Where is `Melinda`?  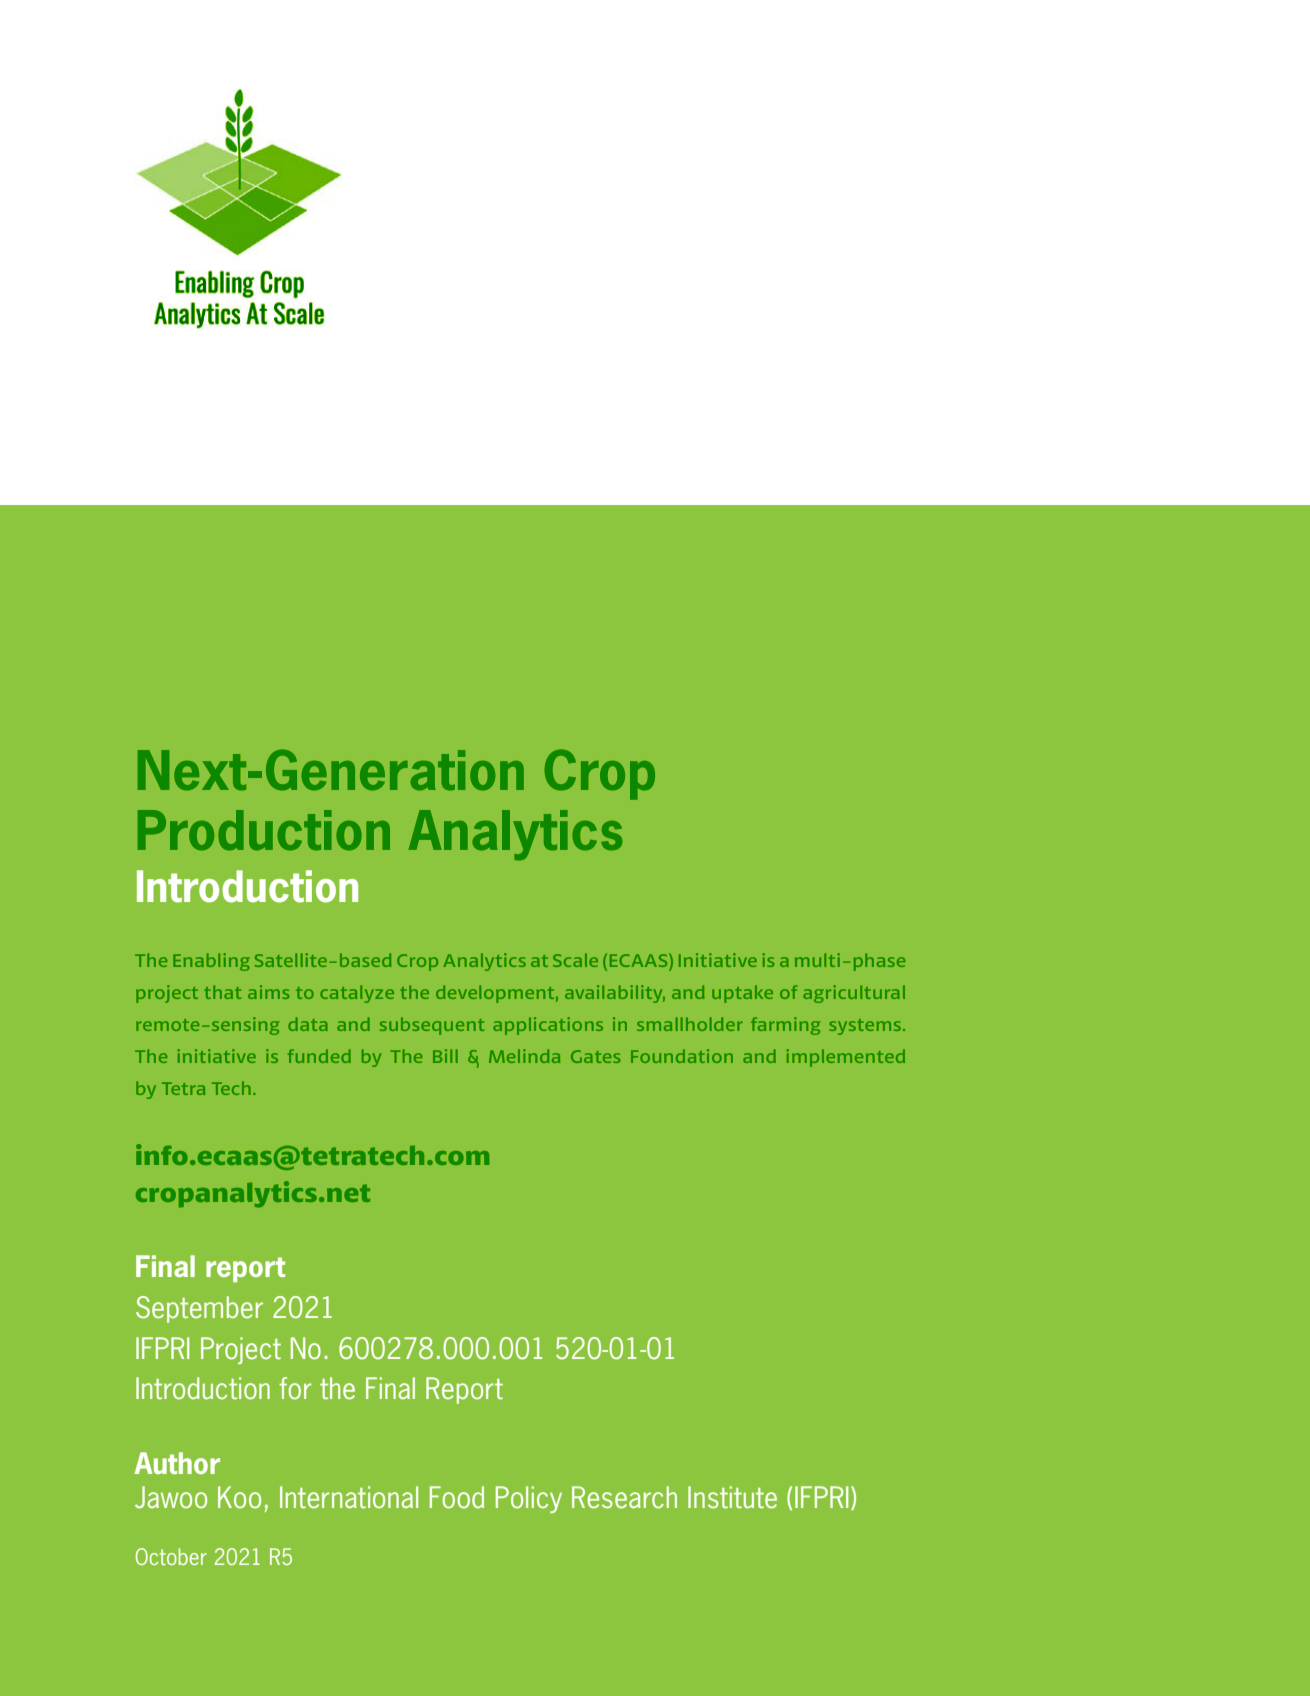
Melinda is located at coordinates (524, 1056).
